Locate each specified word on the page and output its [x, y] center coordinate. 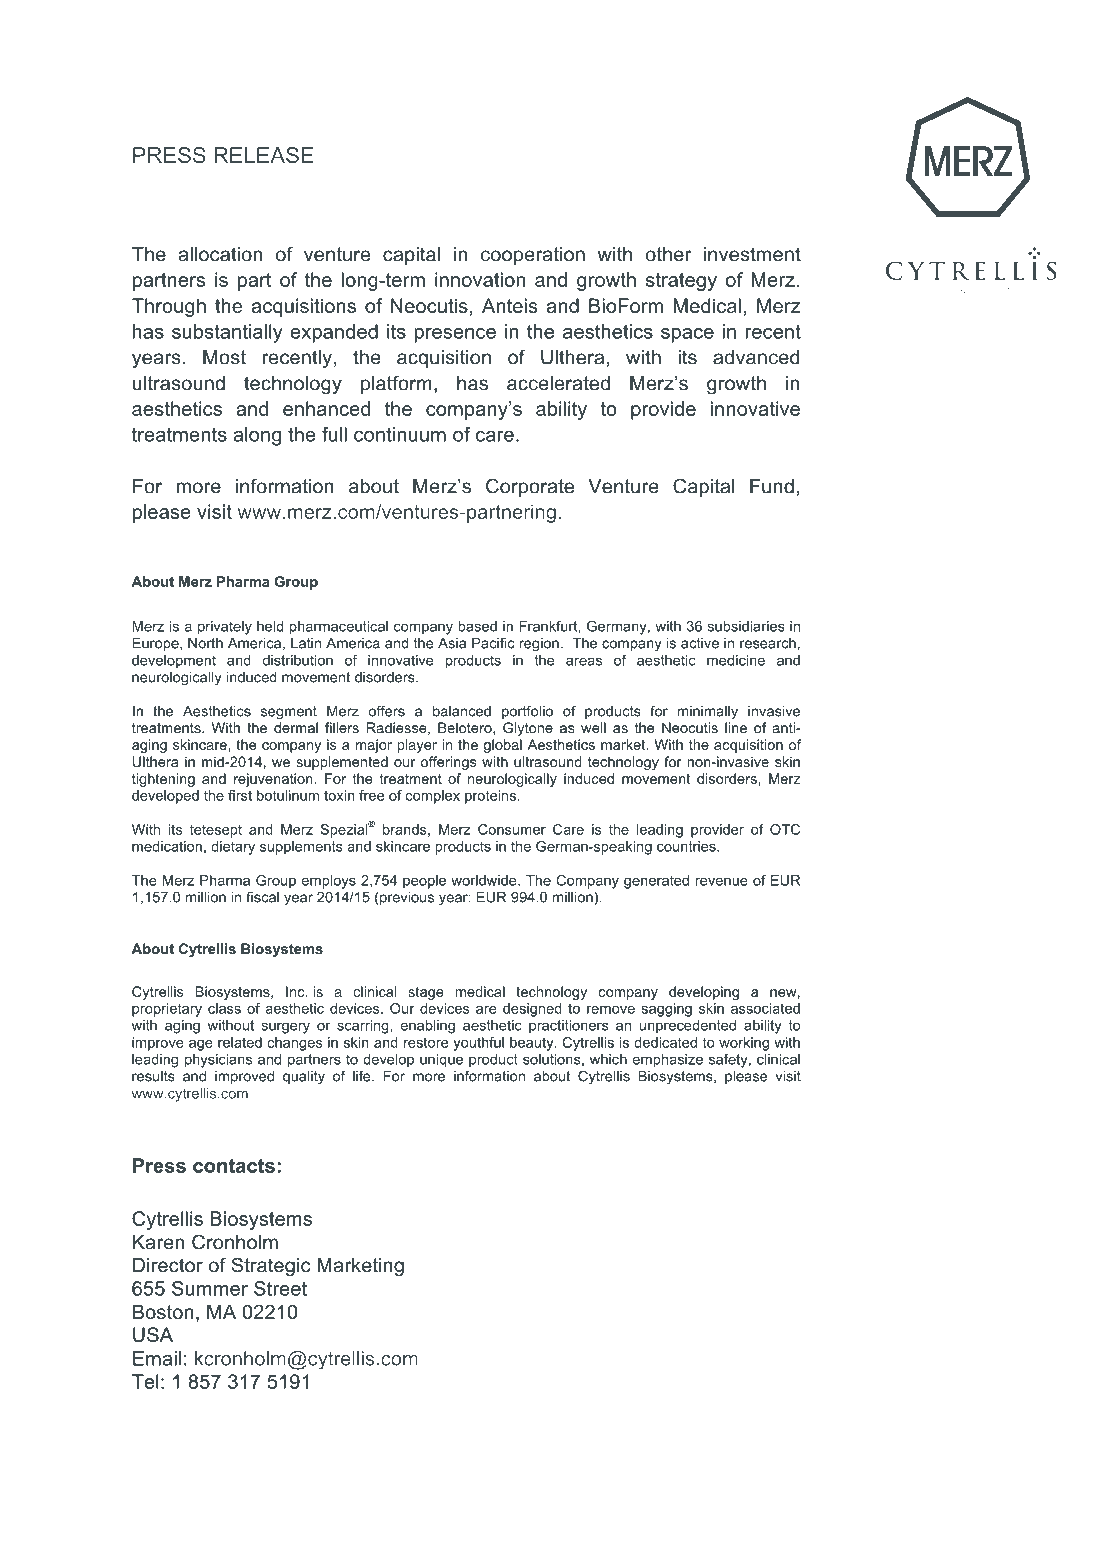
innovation [480, 279]
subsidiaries [746, 626]
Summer [210, 1288]
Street [280, 1288]
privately [225, 628]
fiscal [262, 897]
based [477, 626]
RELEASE [264, 155]
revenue [722, 881]
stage [426, 993]
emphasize [667, 1061]
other [669, 254]
